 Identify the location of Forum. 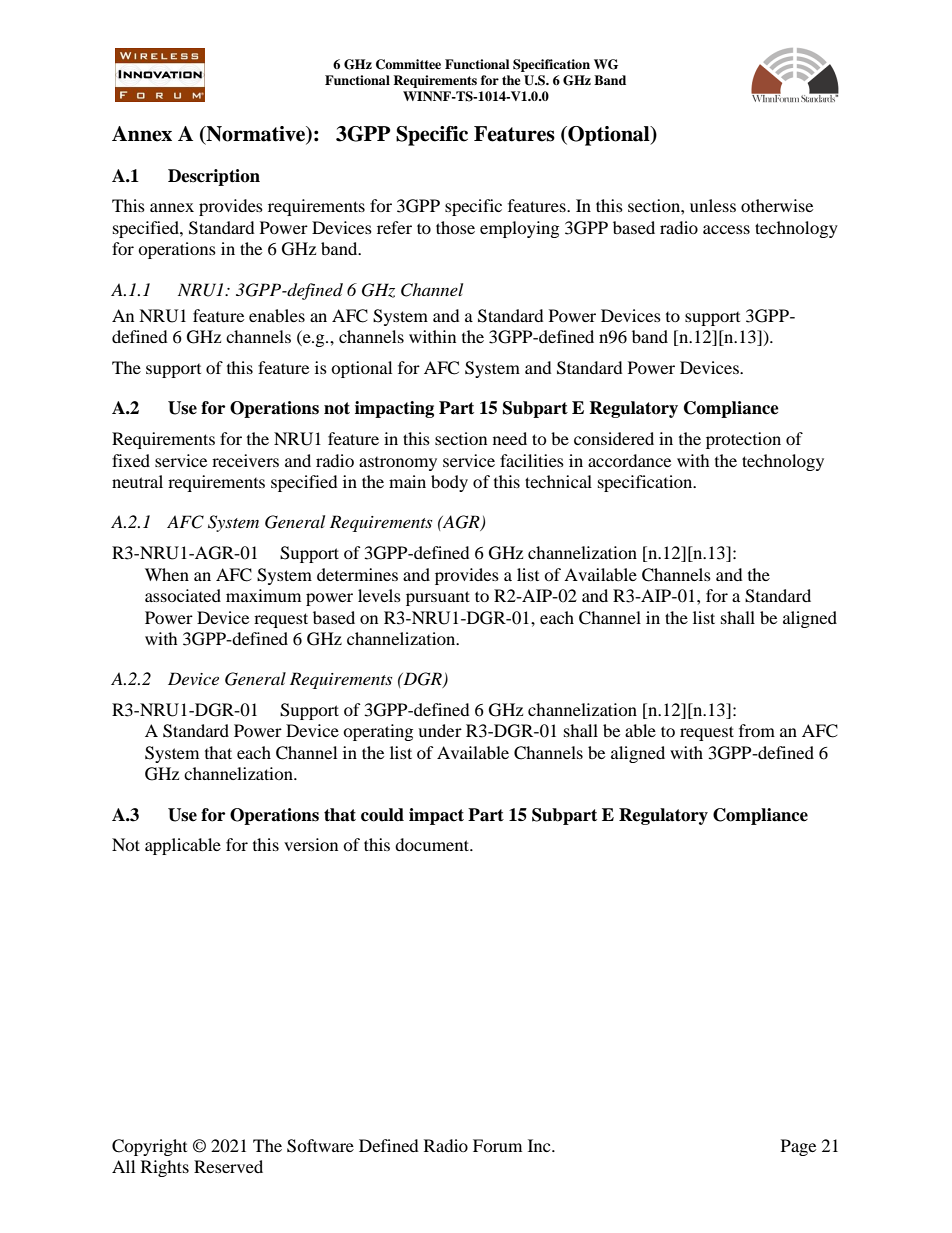
(497, 1145).
